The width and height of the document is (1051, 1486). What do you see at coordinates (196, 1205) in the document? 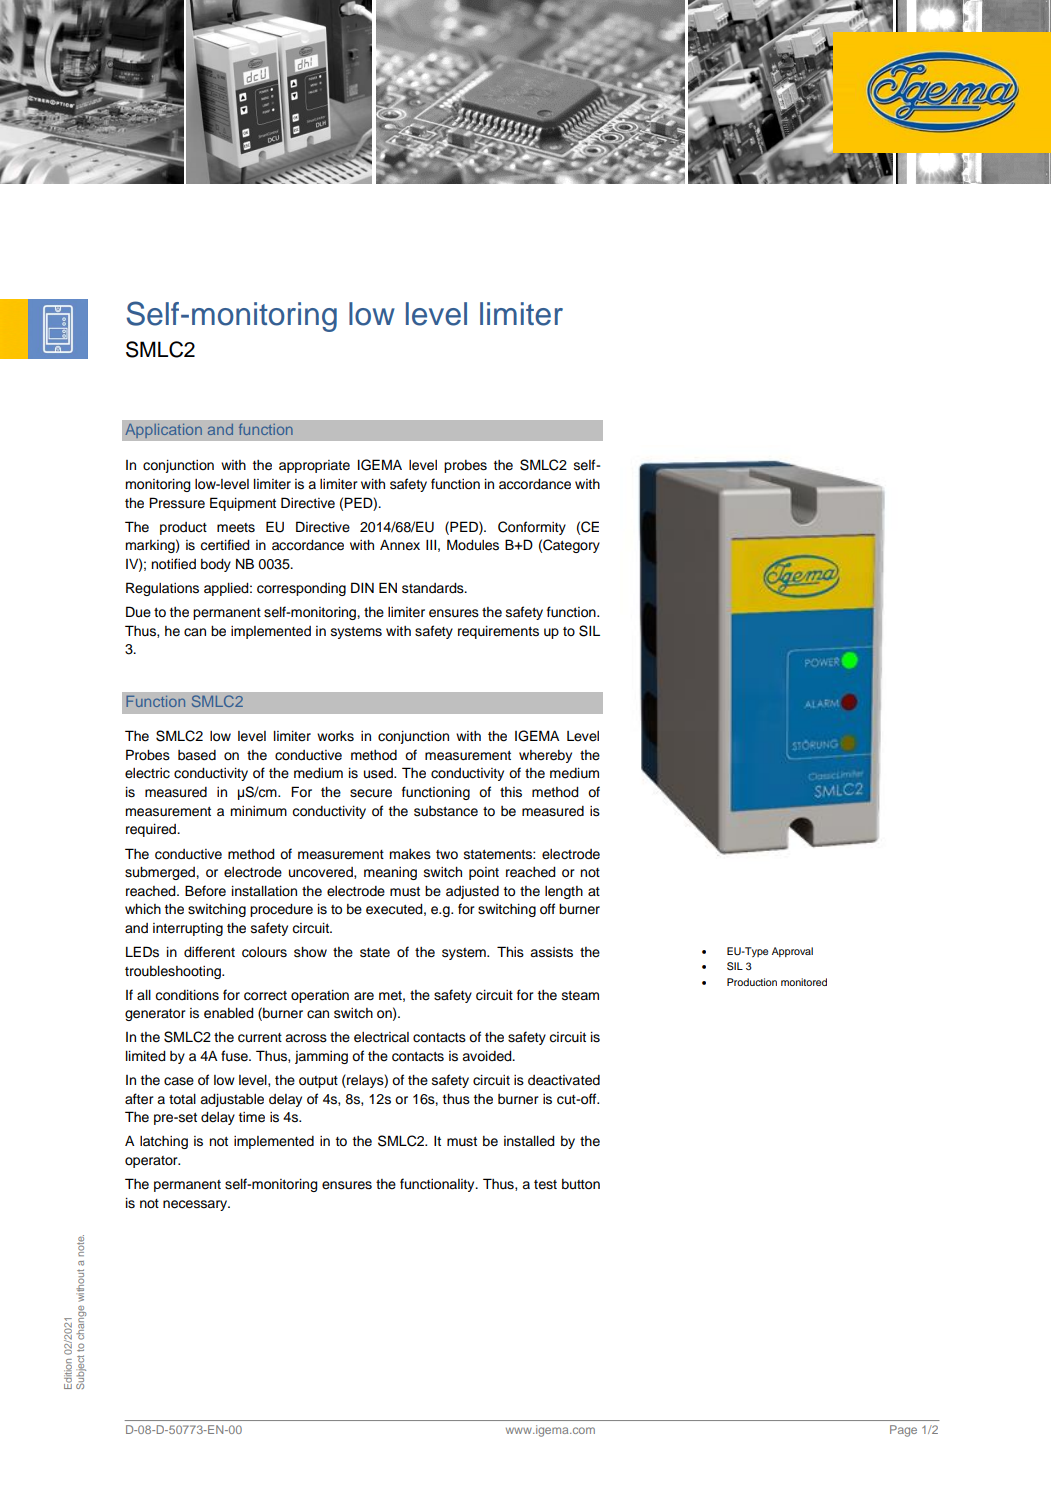
I see `necessary` at bounding box center [196, 1205].
